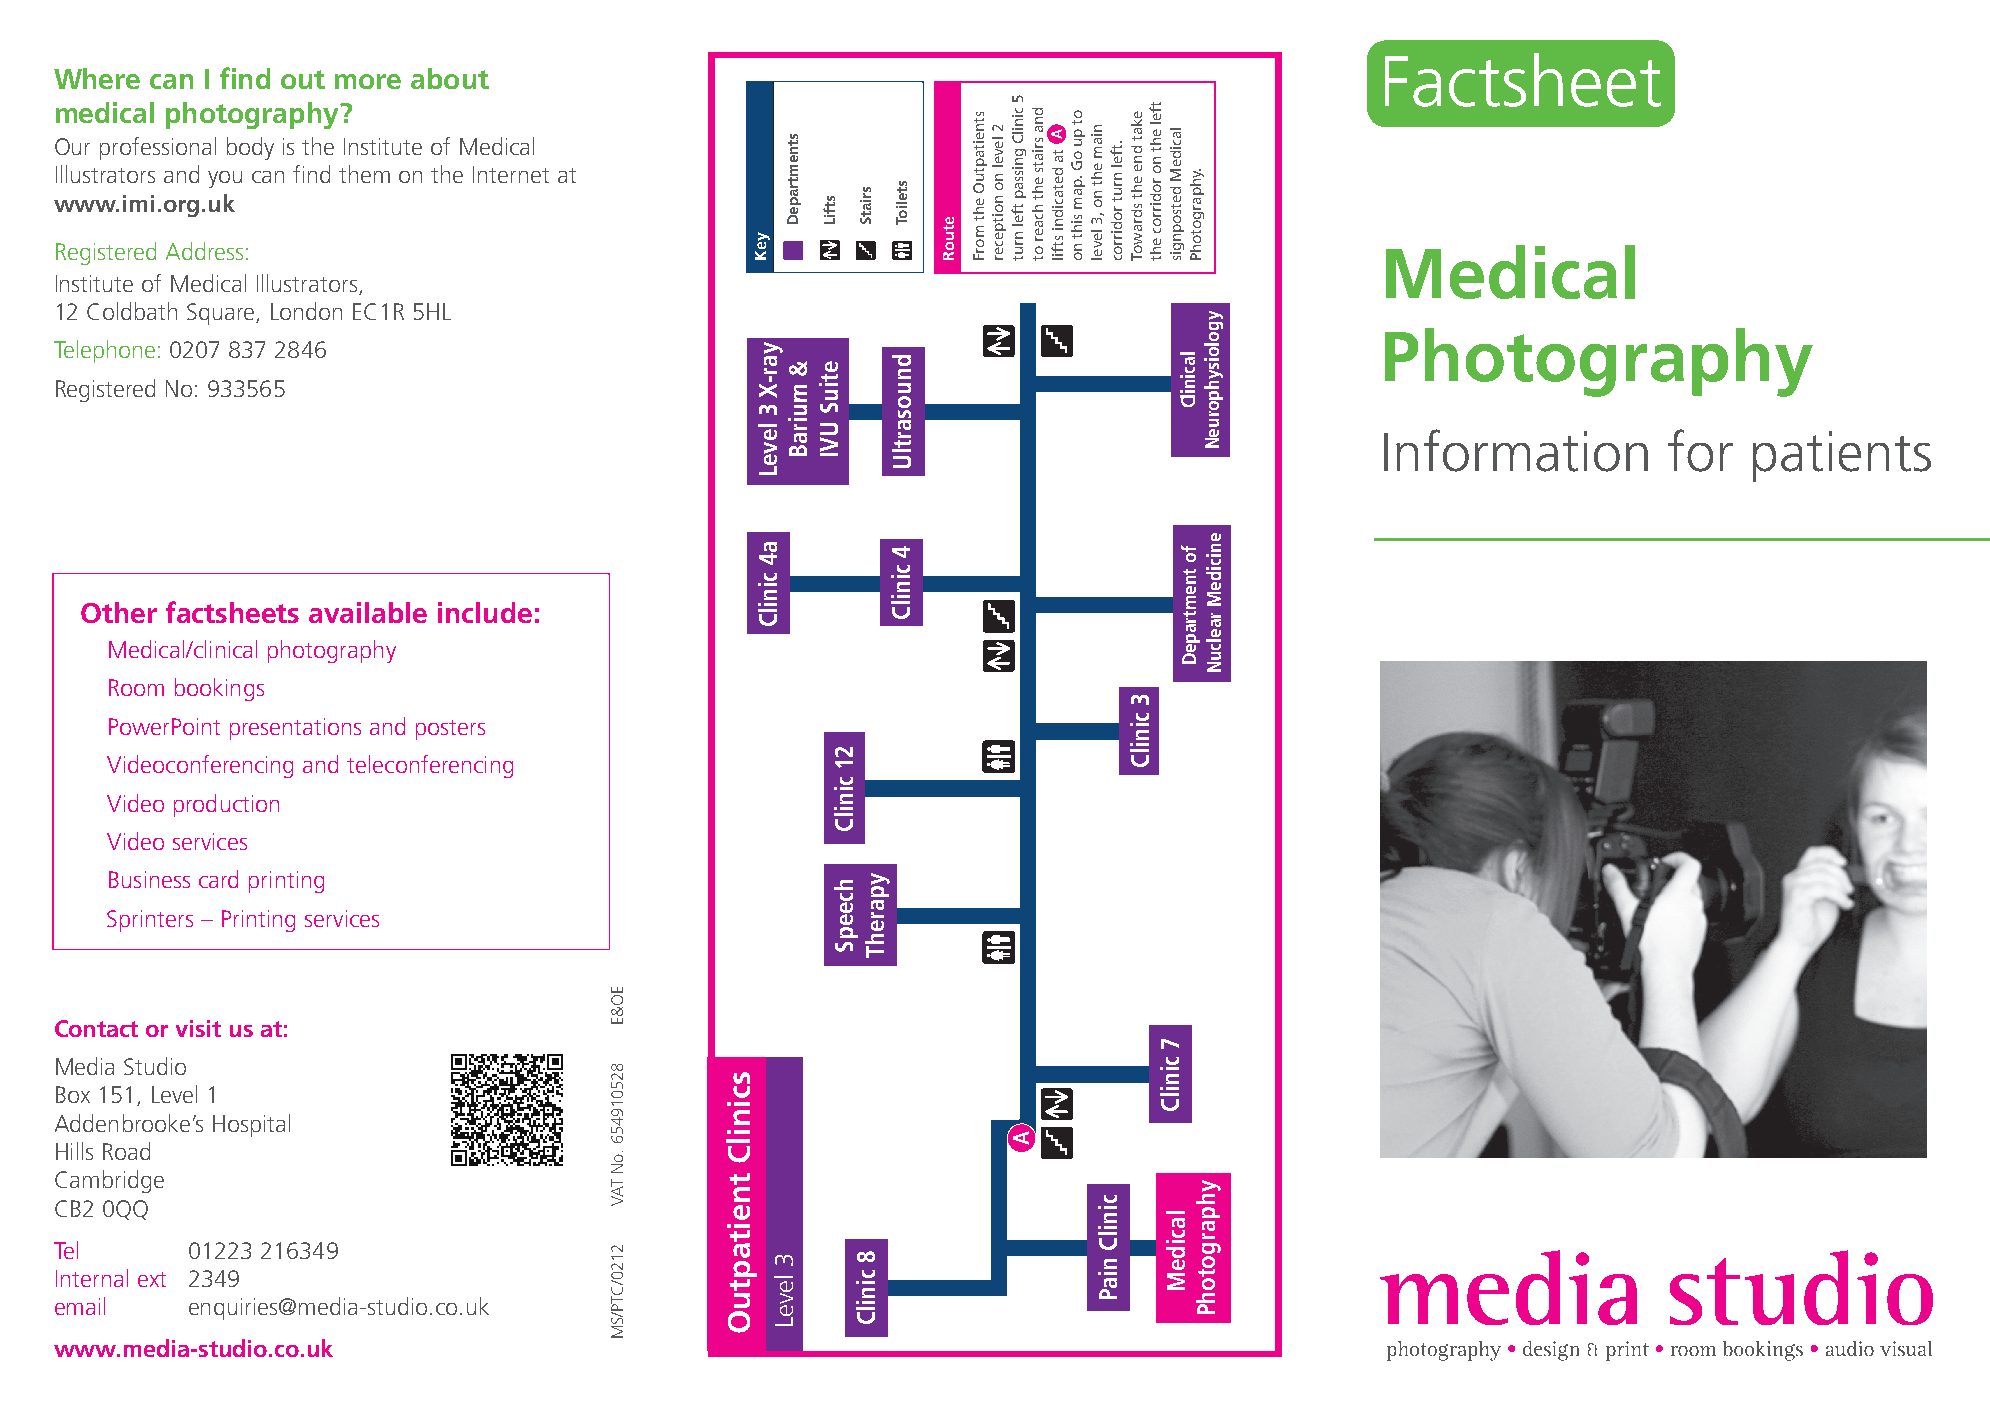 The width and height of the screenshot is (1990, 1407). I want to click on Hospital, so click(251, 1125).
